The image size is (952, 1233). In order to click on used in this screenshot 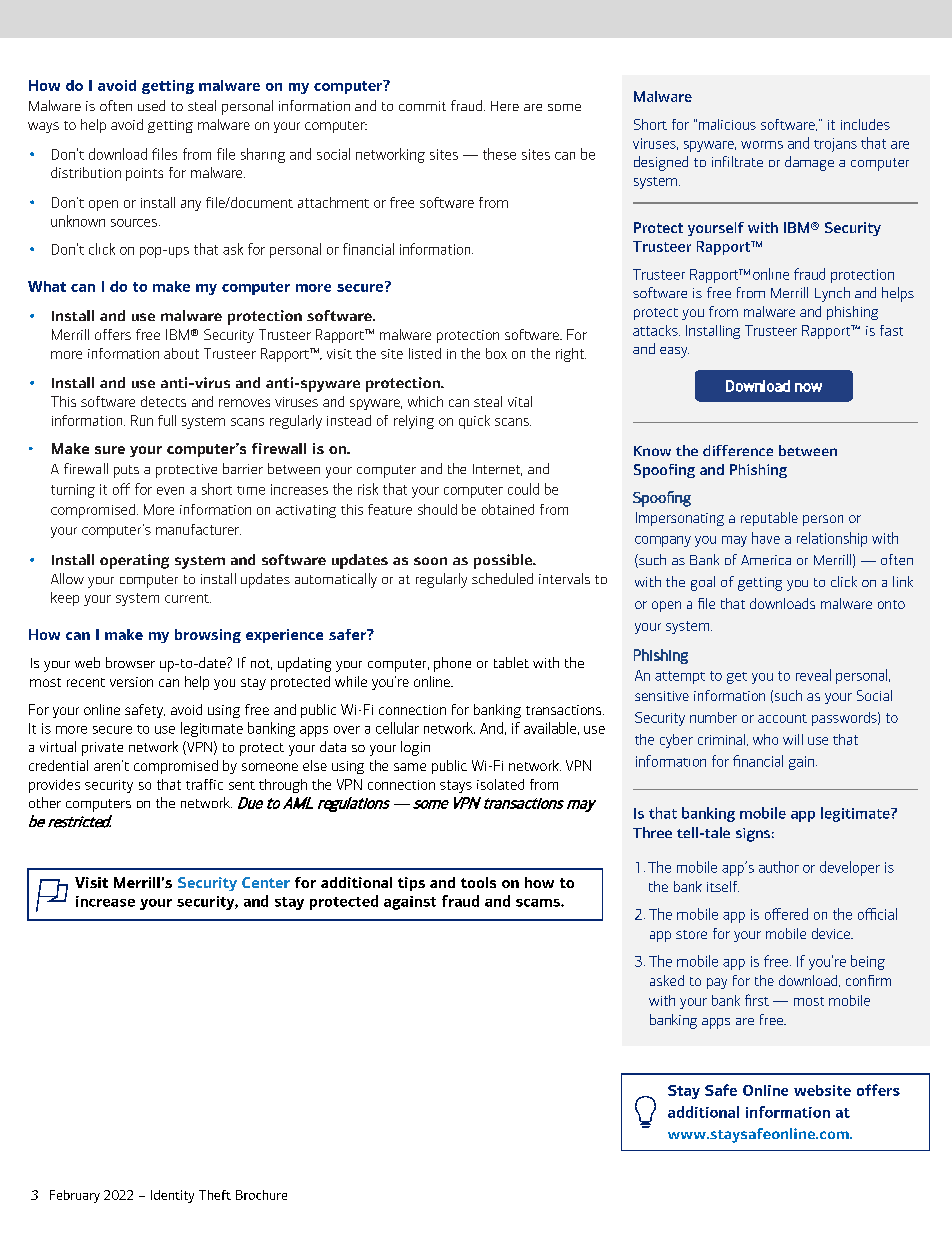, I will do `click(151, 105)`.
